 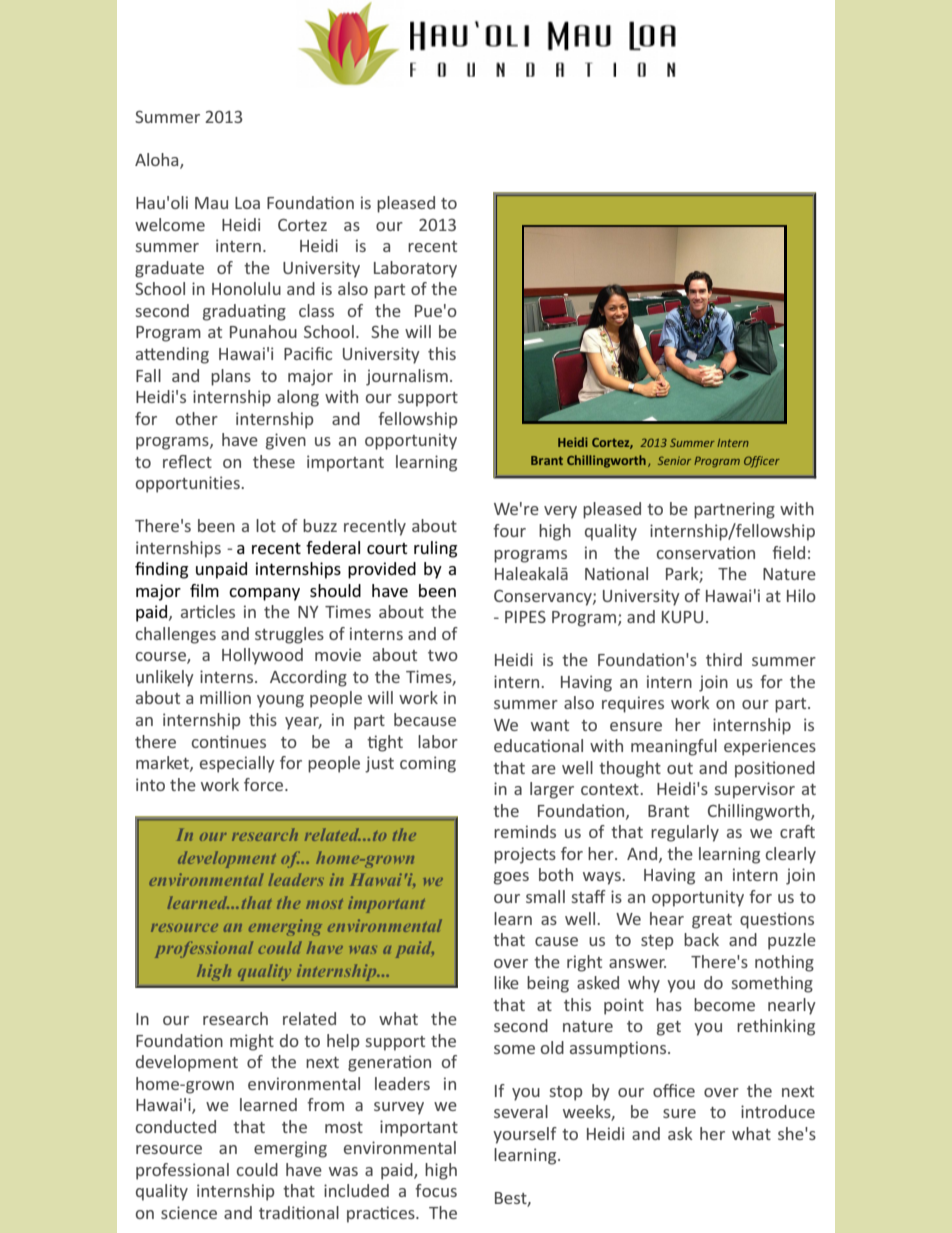 I want to click on two, so click(x=443, y=655).
